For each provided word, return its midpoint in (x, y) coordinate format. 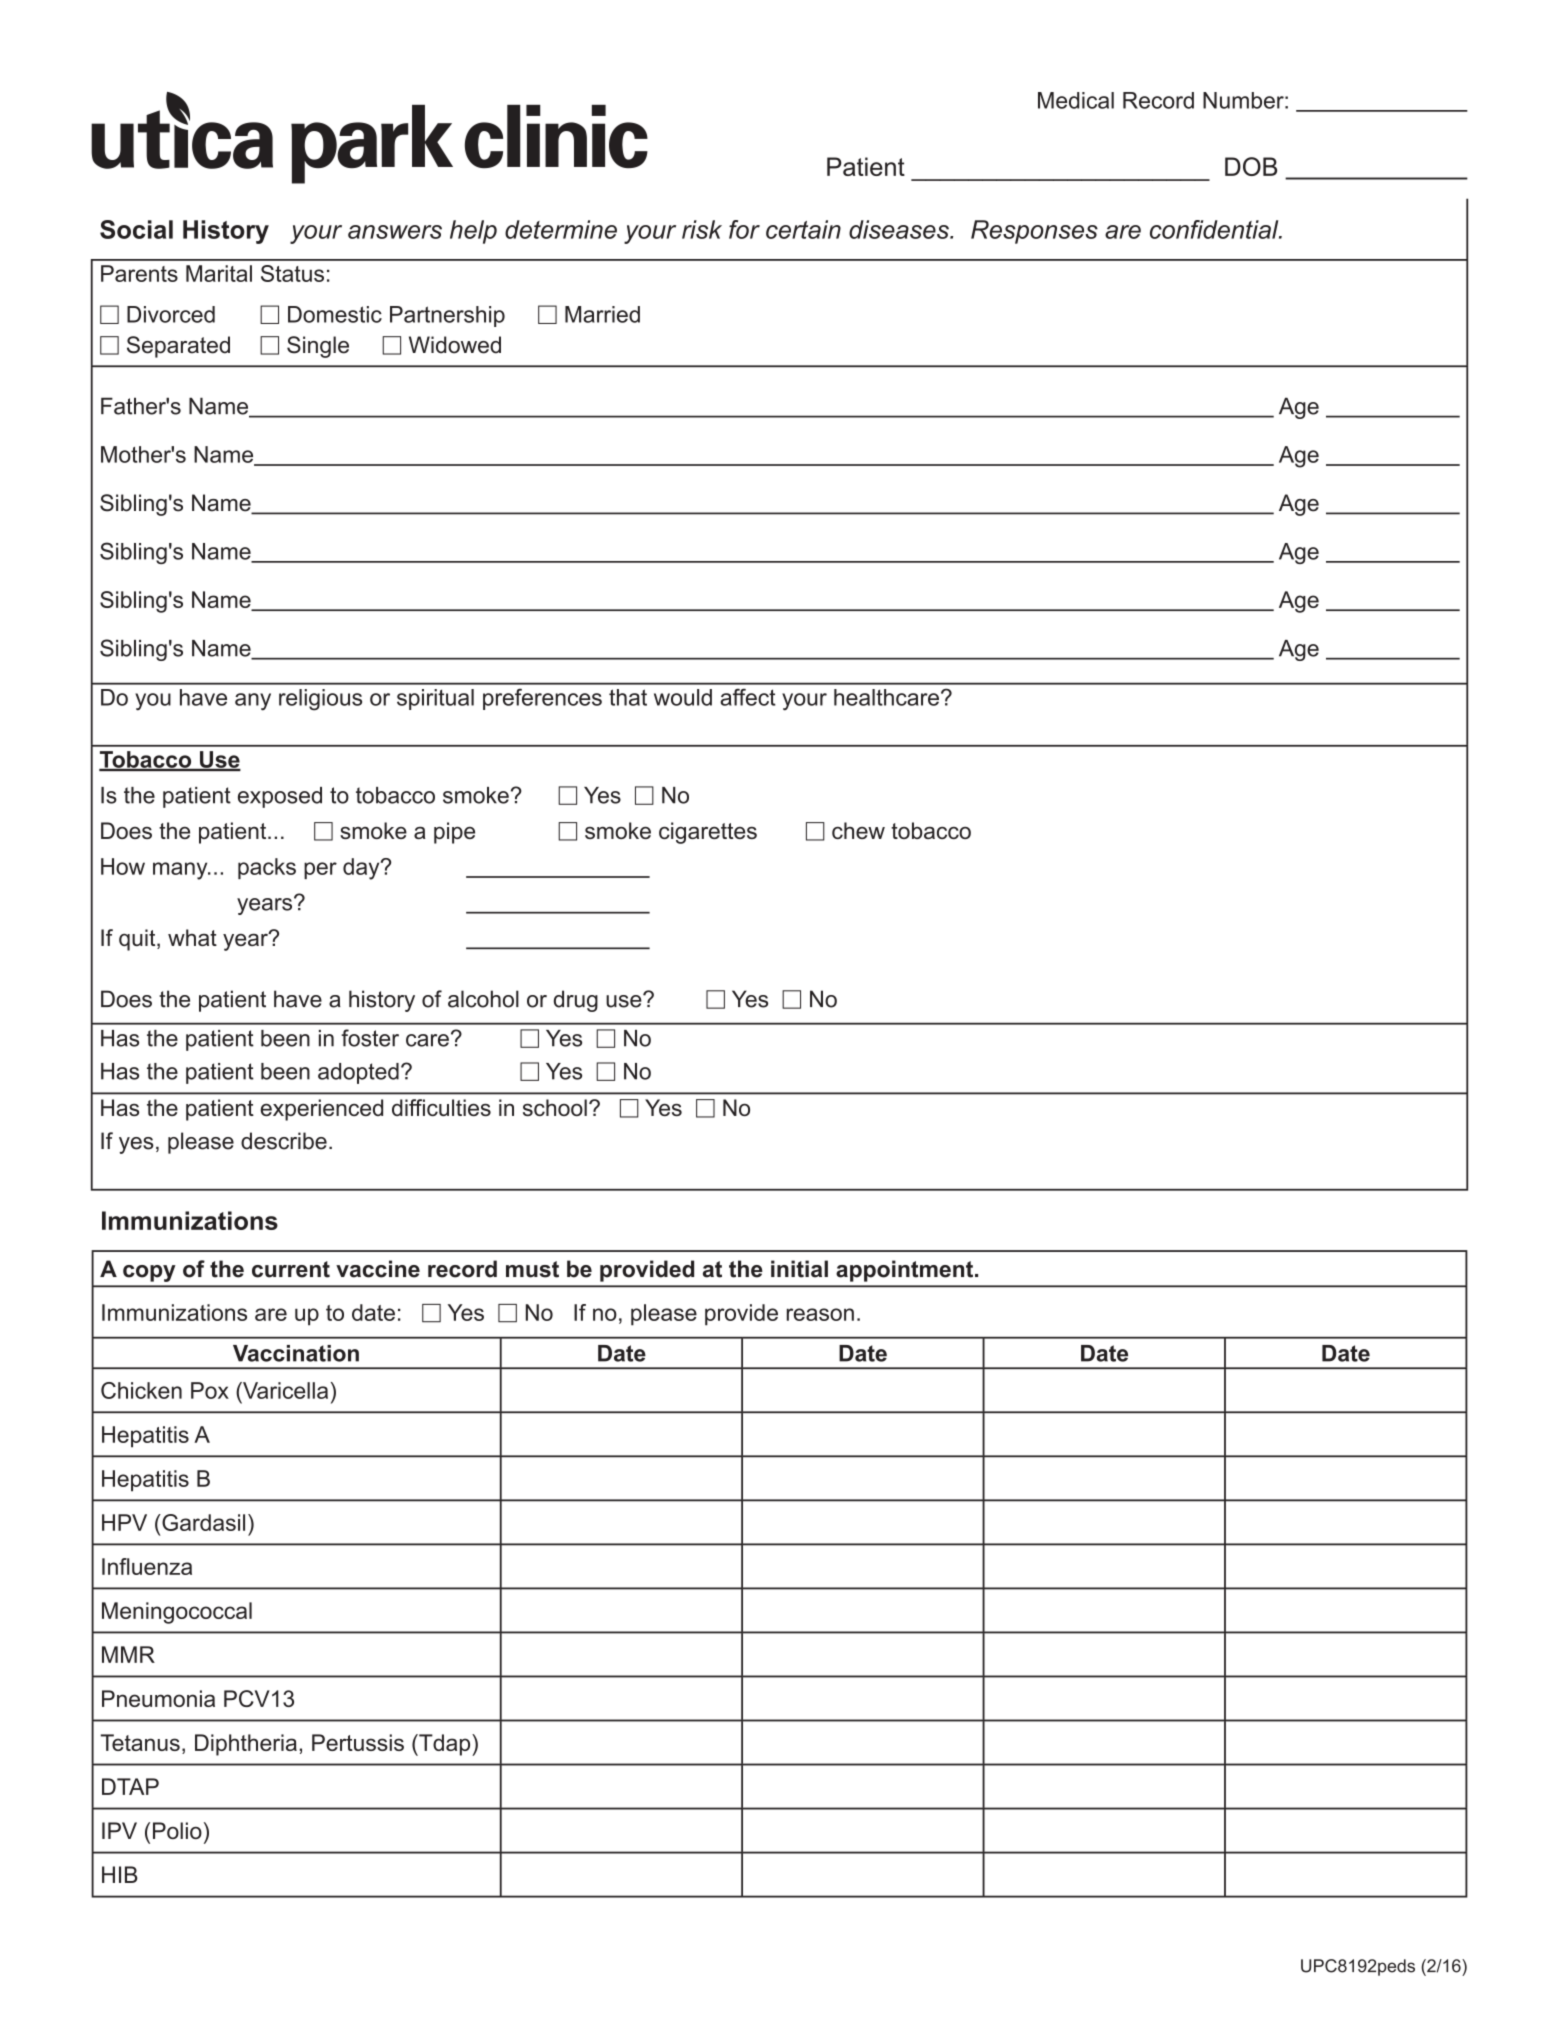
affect (748, 697)
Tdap (445, 1745)
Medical (1076, 100)
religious (320, 700)
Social (136, 229)
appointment (906, 1271)
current (291, 1269)
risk (702, 229)
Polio (177, 1830)
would (683, 697)
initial (799, 1269)
